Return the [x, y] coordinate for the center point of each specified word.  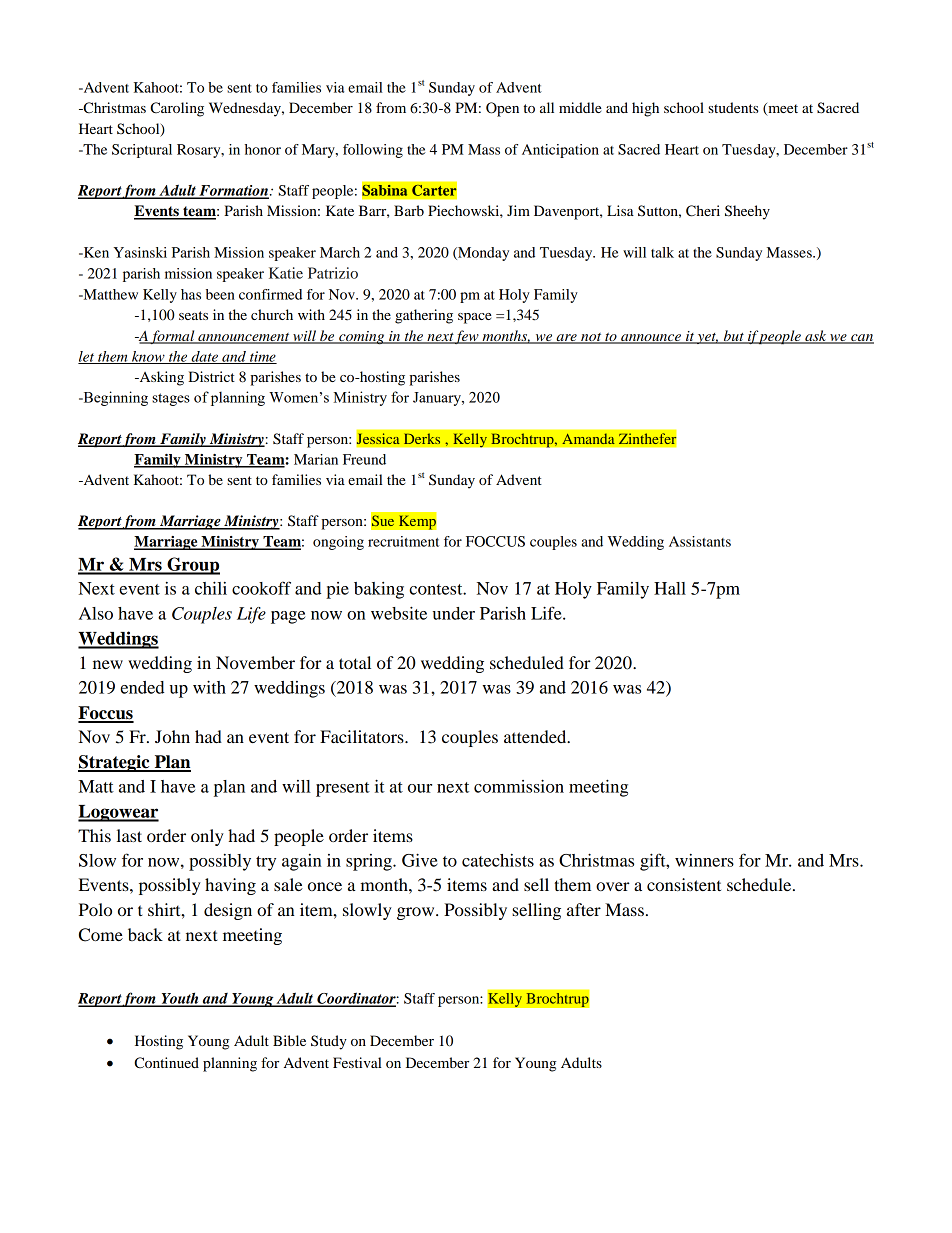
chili [211, 588]
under [454, 613]
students [733, 107]
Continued [166, 1063]
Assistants [700, 541]
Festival [357, 1062]
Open [502, 109]
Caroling [177, 109]
